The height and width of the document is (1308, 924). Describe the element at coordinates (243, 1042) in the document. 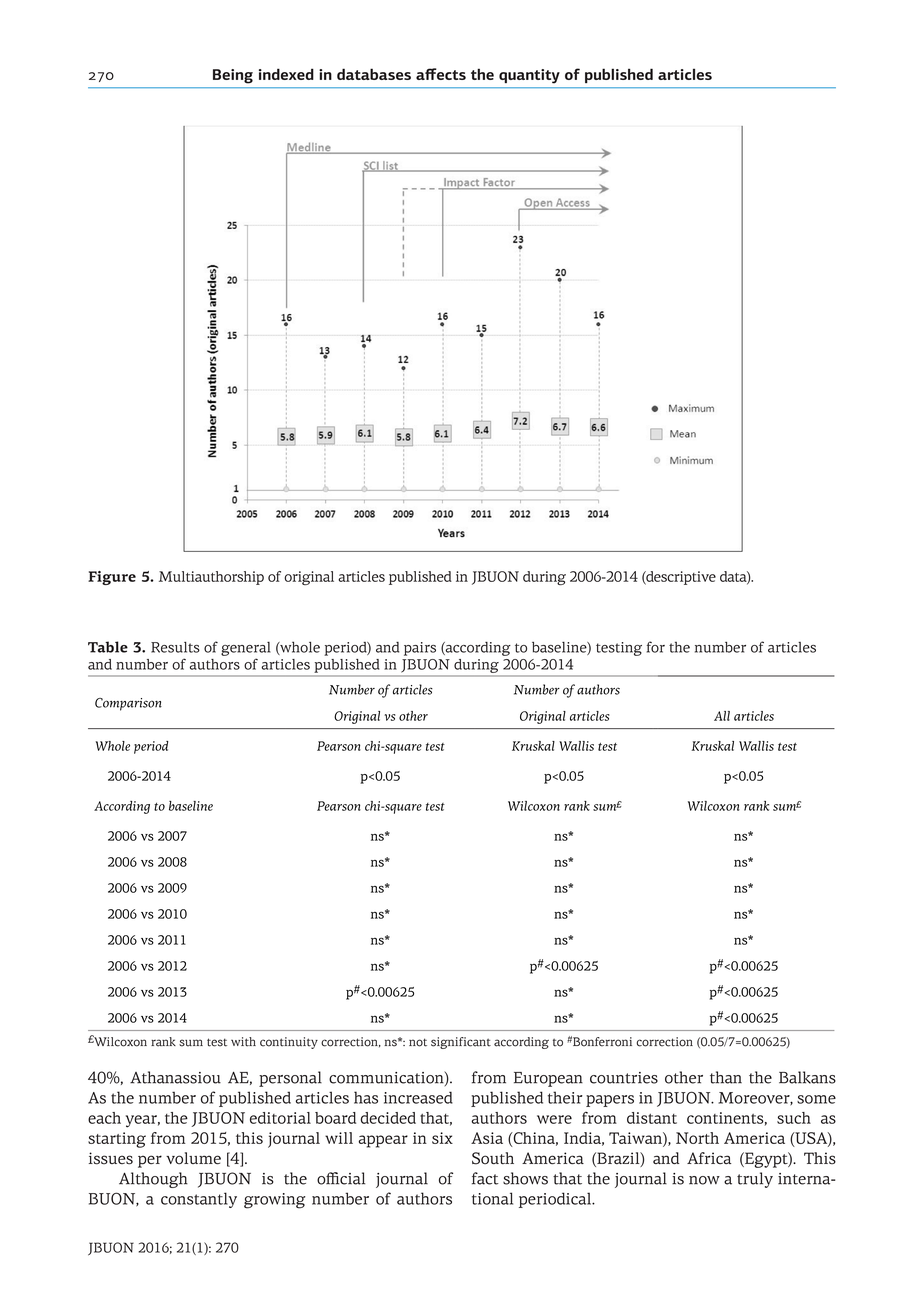

I see `with` at that location.
